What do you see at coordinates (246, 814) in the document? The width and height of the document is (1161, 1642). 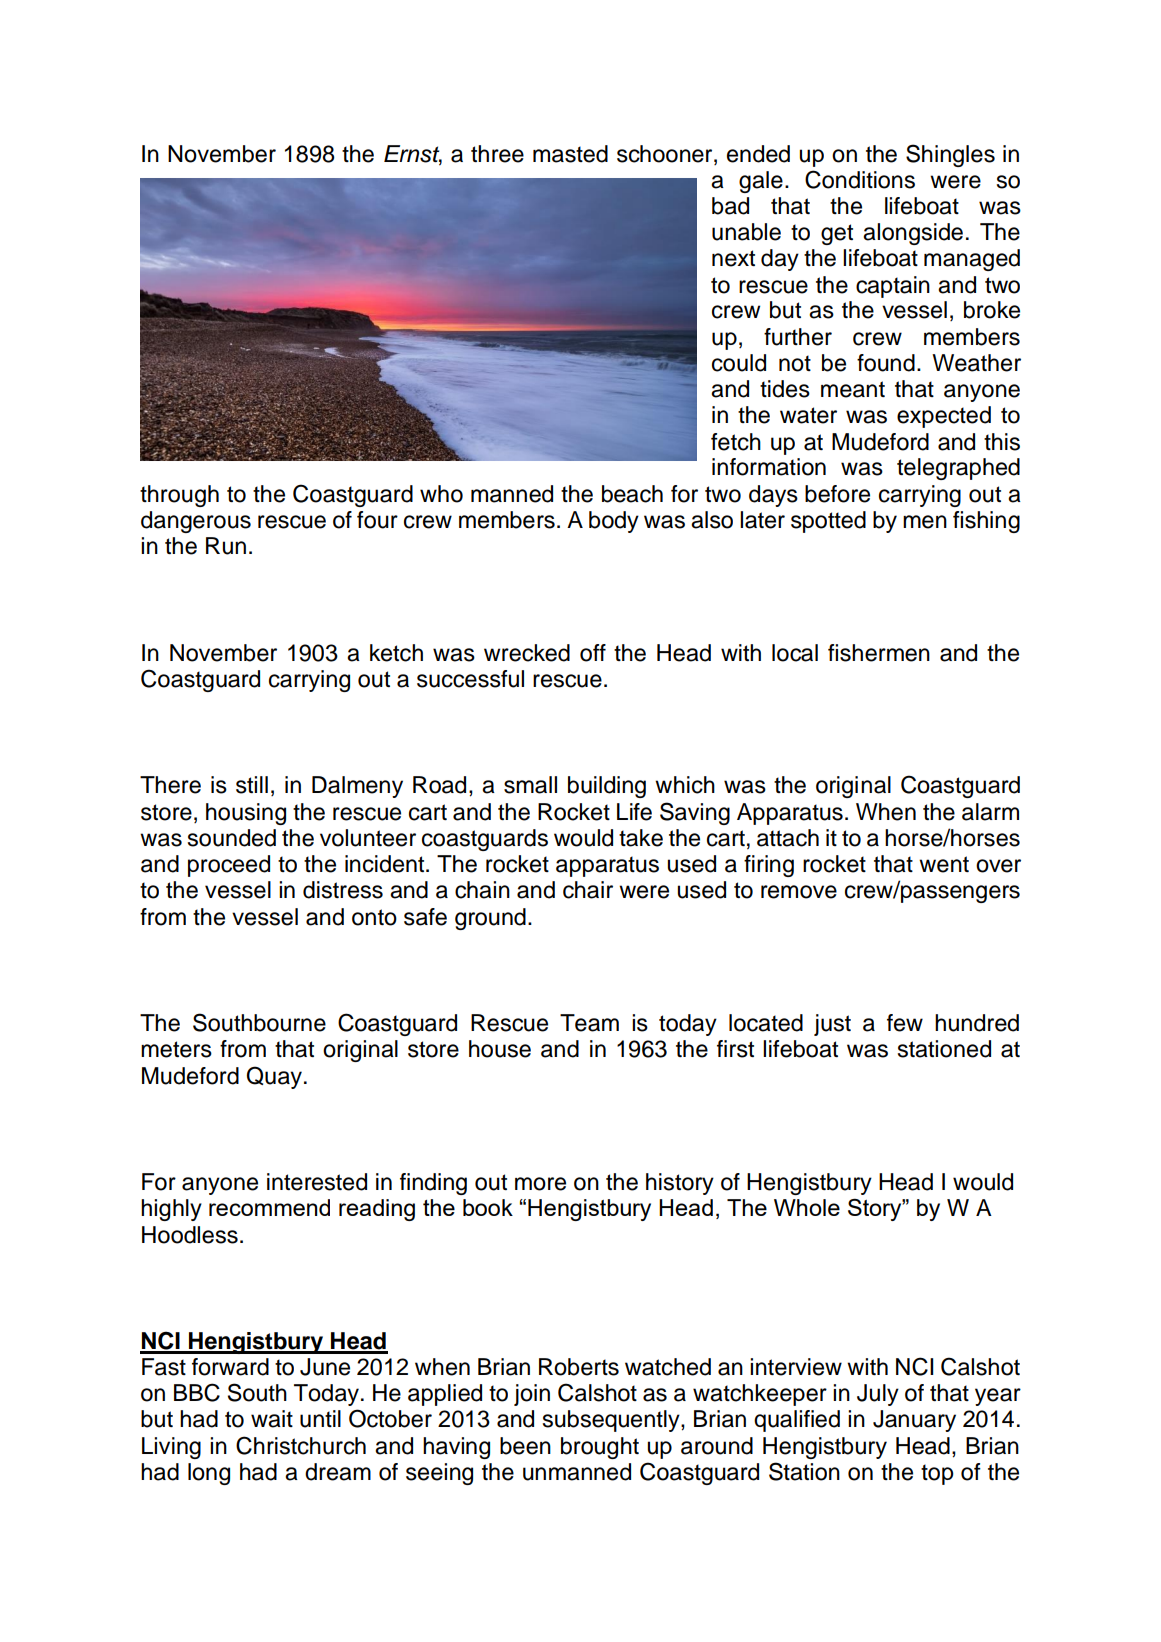 I see `housing` at bounding box center [246, 814].
